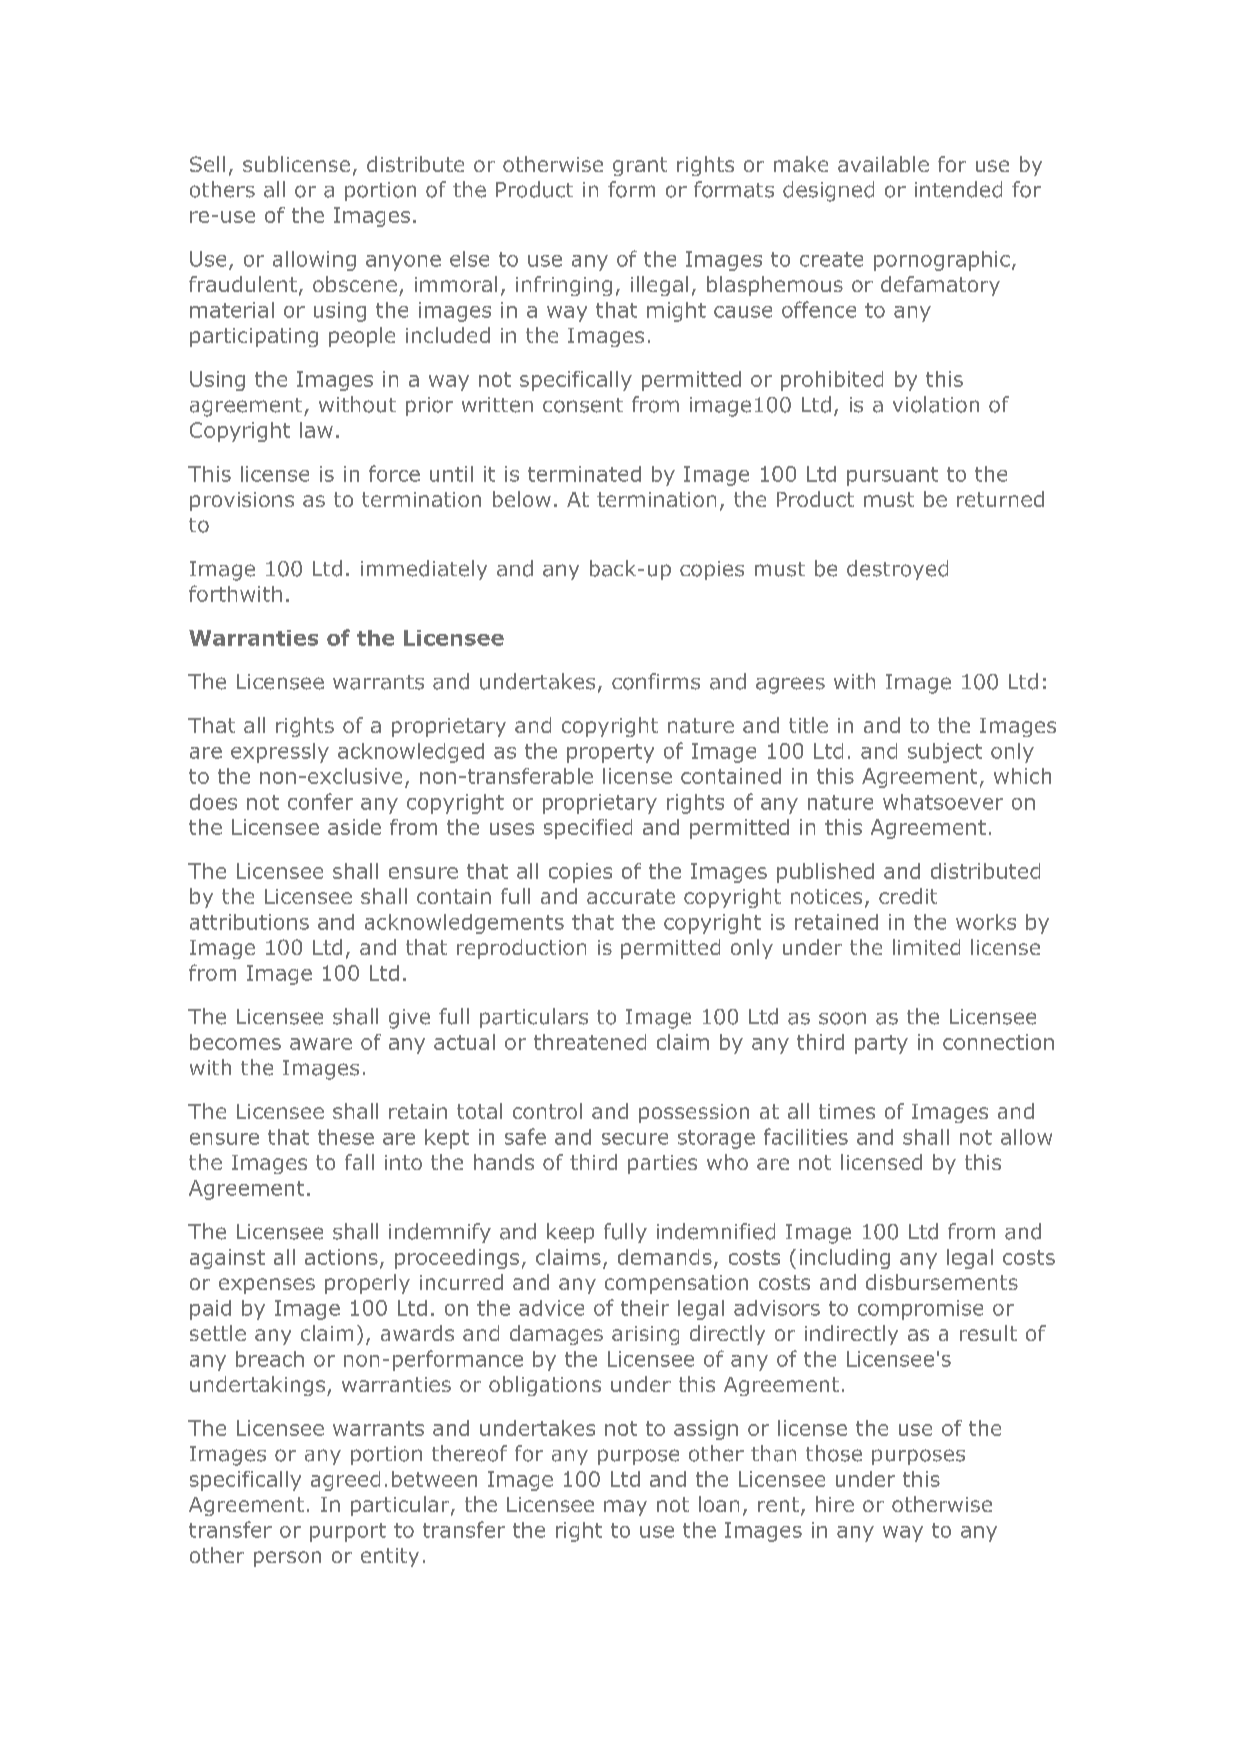  Describe the element at coordinates (631, 896) in the page. I see `accurate` at that location.
